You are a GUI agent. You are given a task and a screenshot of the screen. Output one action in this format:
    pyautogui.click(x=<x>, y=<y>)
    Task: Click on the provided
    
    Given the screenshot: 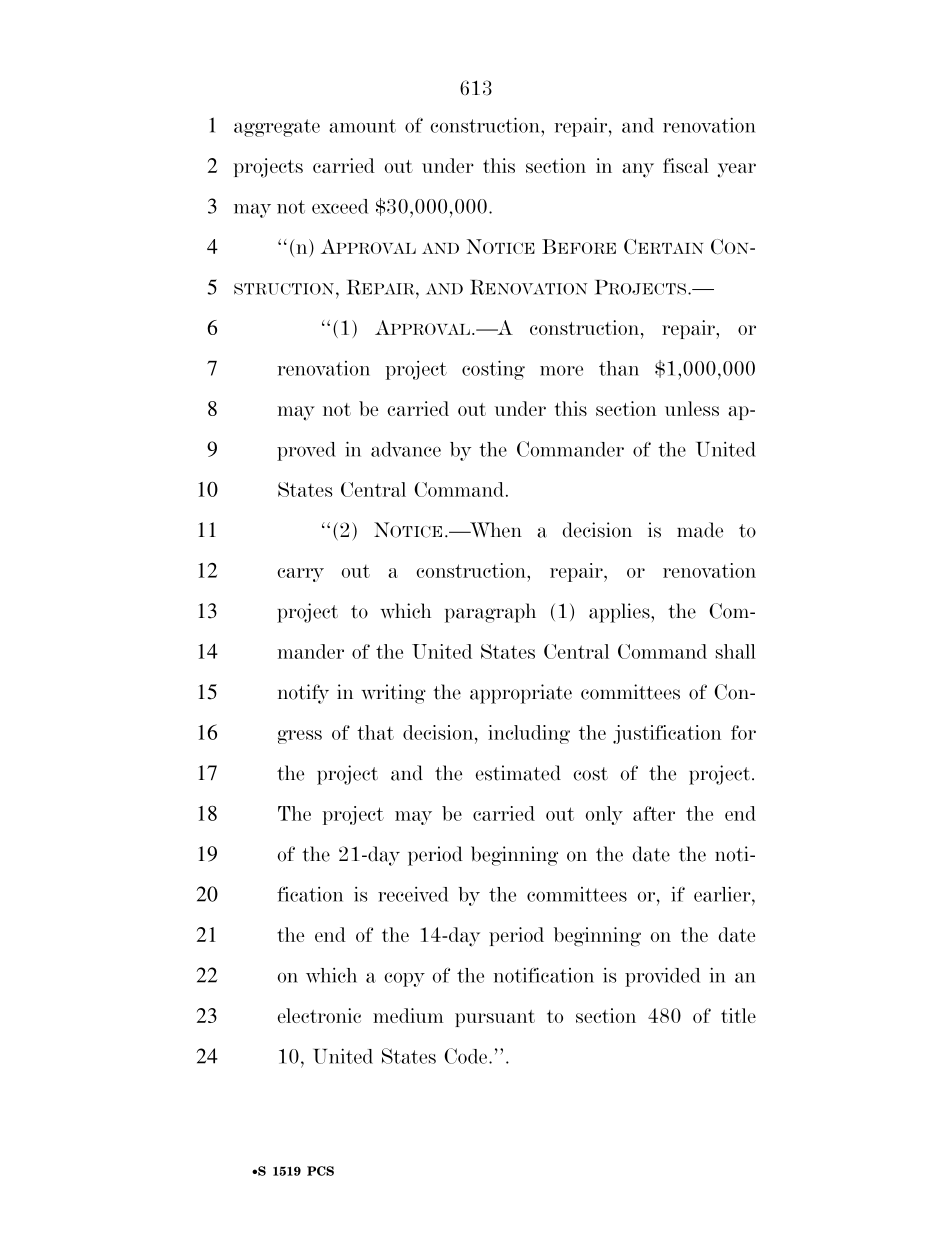 What is the action you would take?
    pyautogui.click(x=662, y=977)
